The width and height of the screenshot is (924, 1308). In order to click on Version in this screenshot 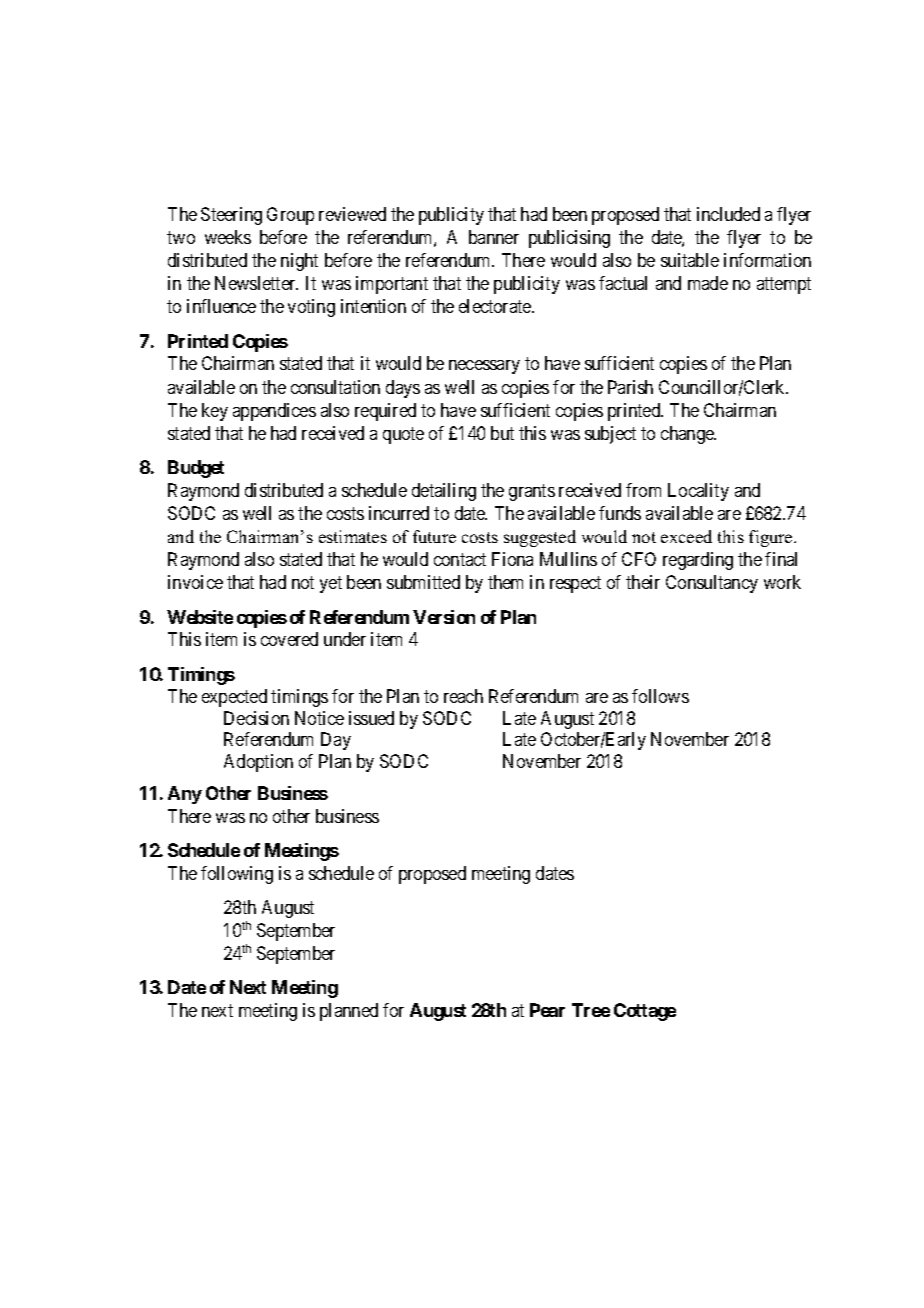, I will do `click(444, 617)`.
